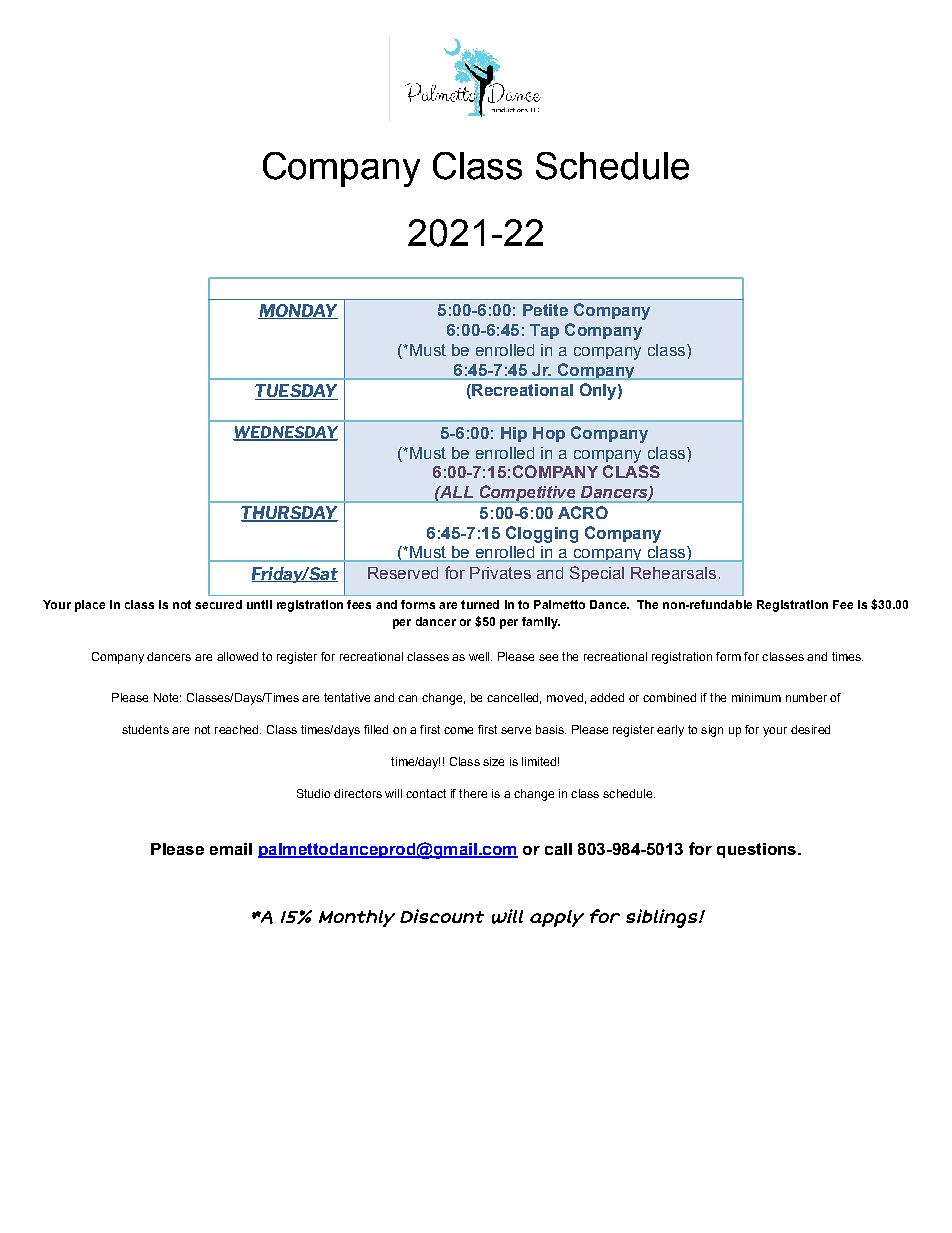  I want to click on Tap, so click(544, 331).
